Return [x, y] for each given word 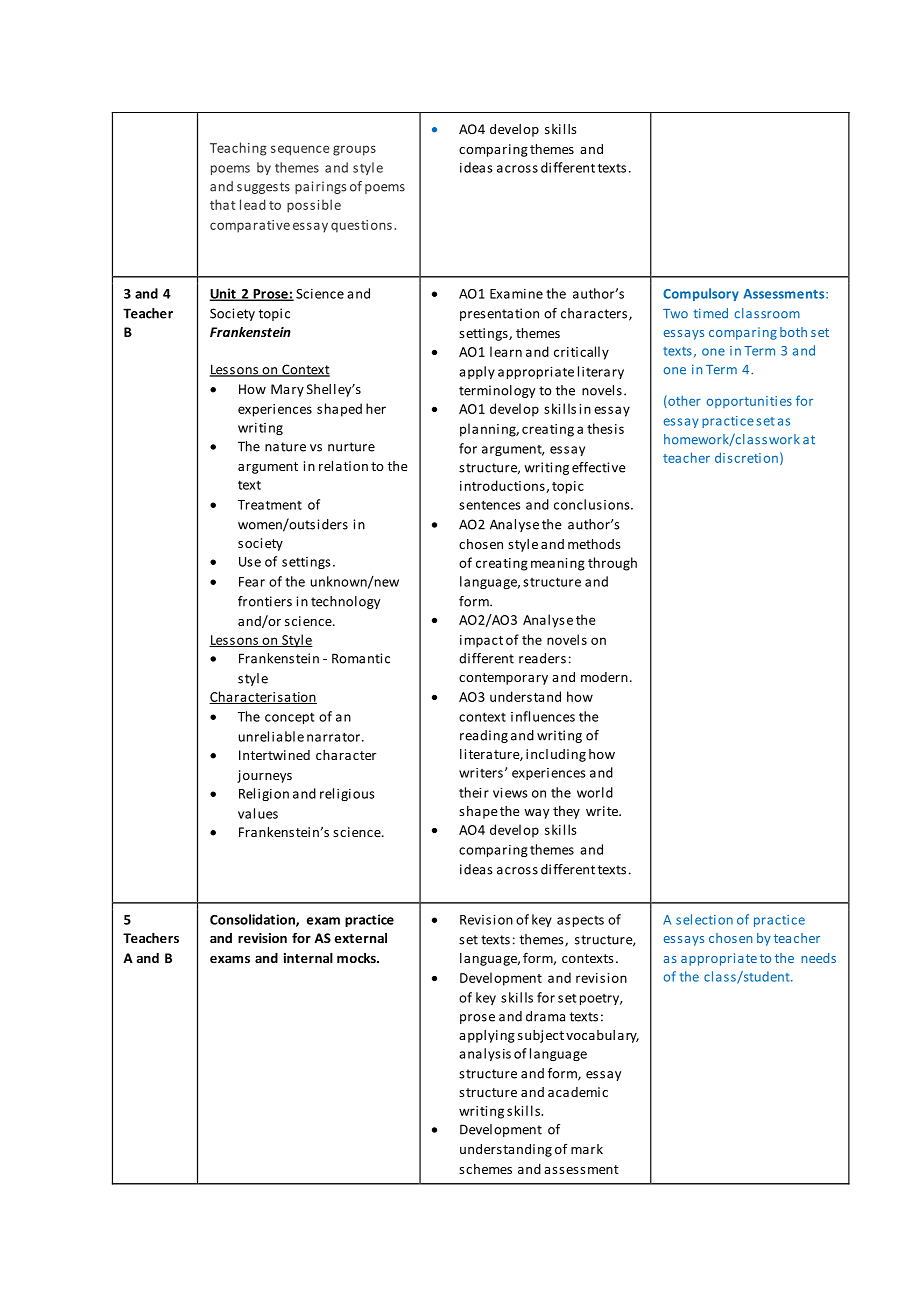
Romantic [361, 658]
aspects [580, 921]
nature [285, 447]
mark [587, 1149]
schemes [485, 1169]
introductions [503, 486]
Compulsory [701, 294]
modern [604, 677]
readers [542, 658]
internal [308, 958]
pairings [320, 187]
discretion [746, 457]
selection [704, 919]
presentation [499, 314]
